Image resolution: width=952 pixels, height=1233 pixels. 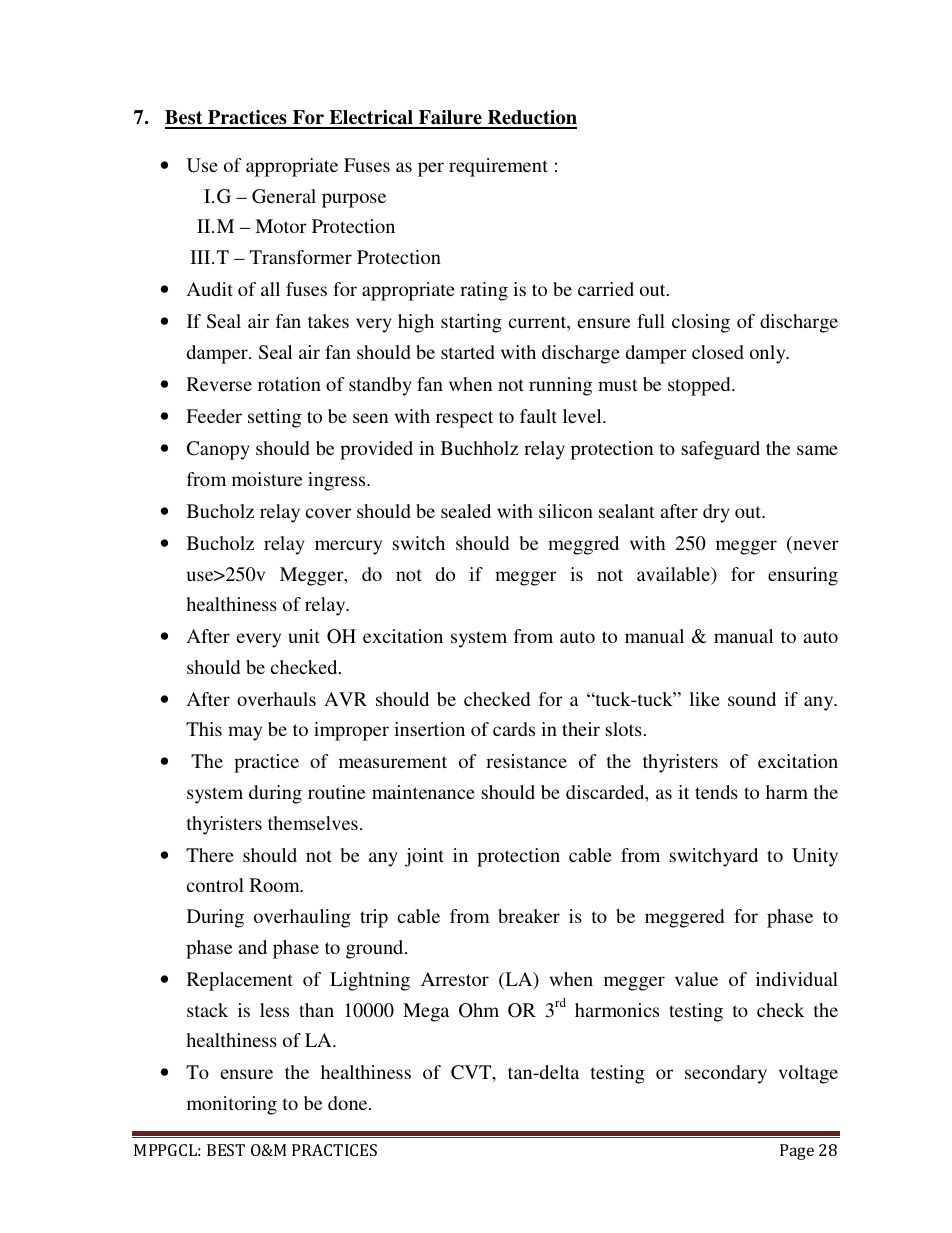 I want to click on breaker, so click(x=529, y=916).
